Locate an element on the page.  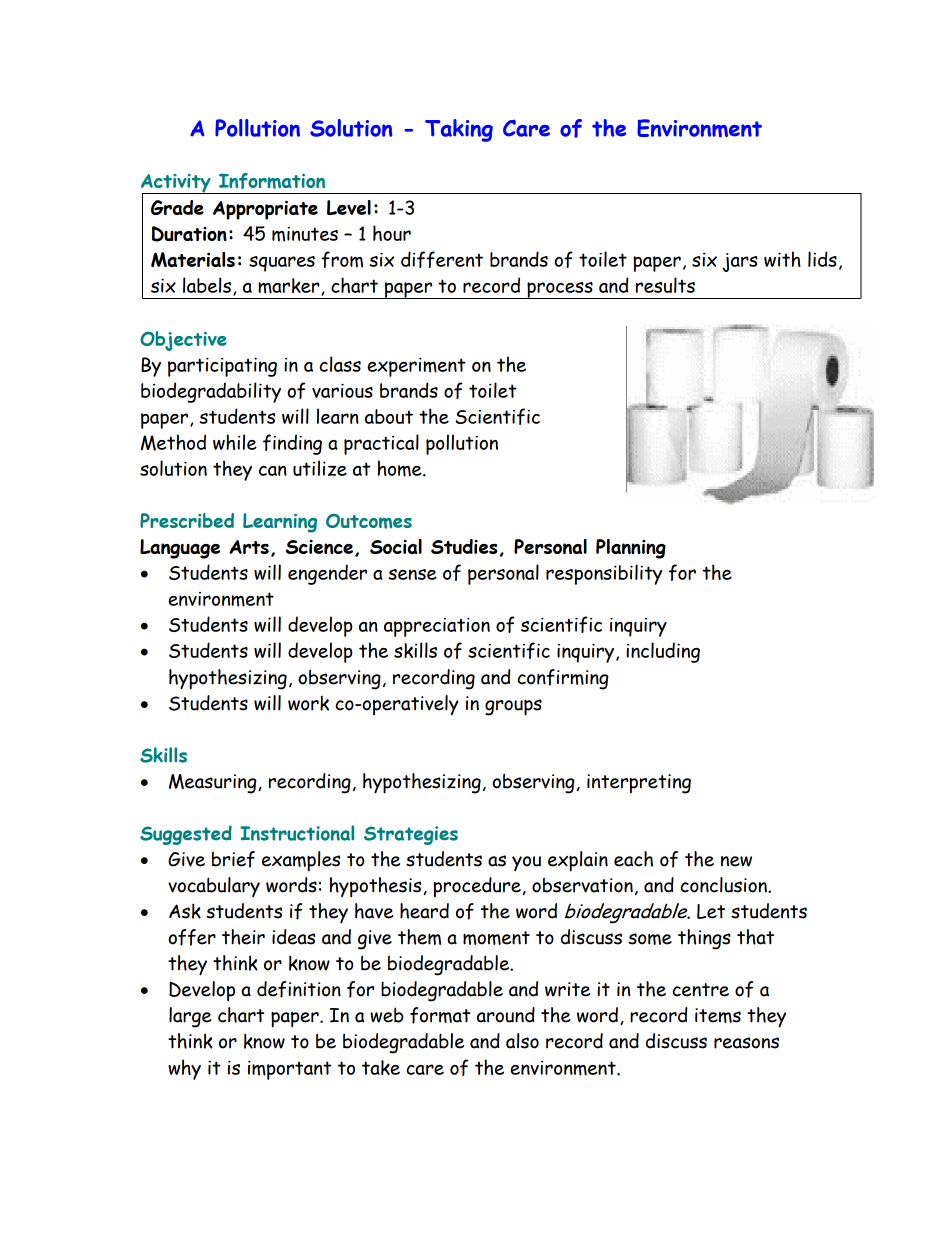
Appropriate is located at coordinates (265, 210).
